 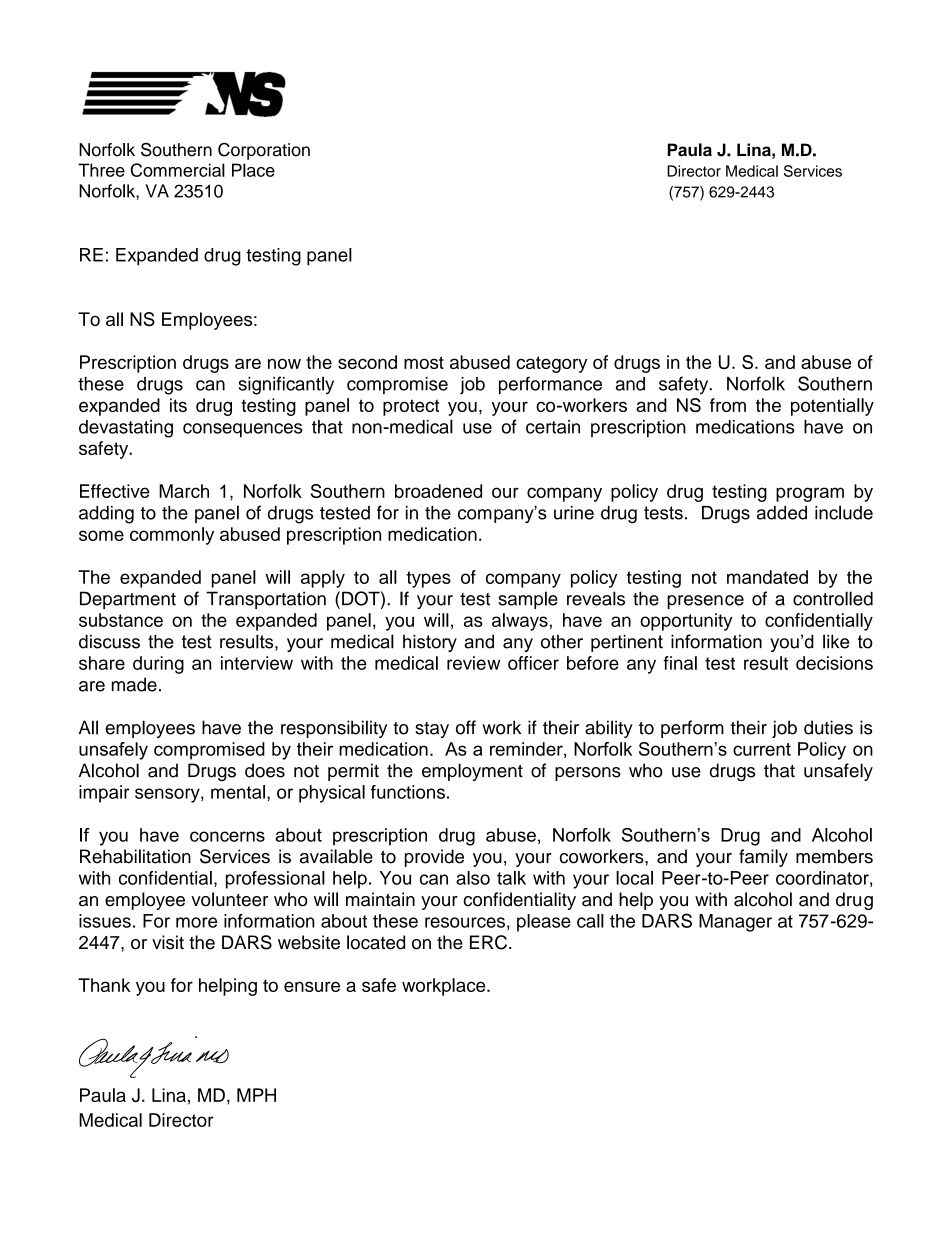 What do you see at coordinates (264, 151) in the screenshot?
I see `Corporation` at bounding box center [264, 151].
